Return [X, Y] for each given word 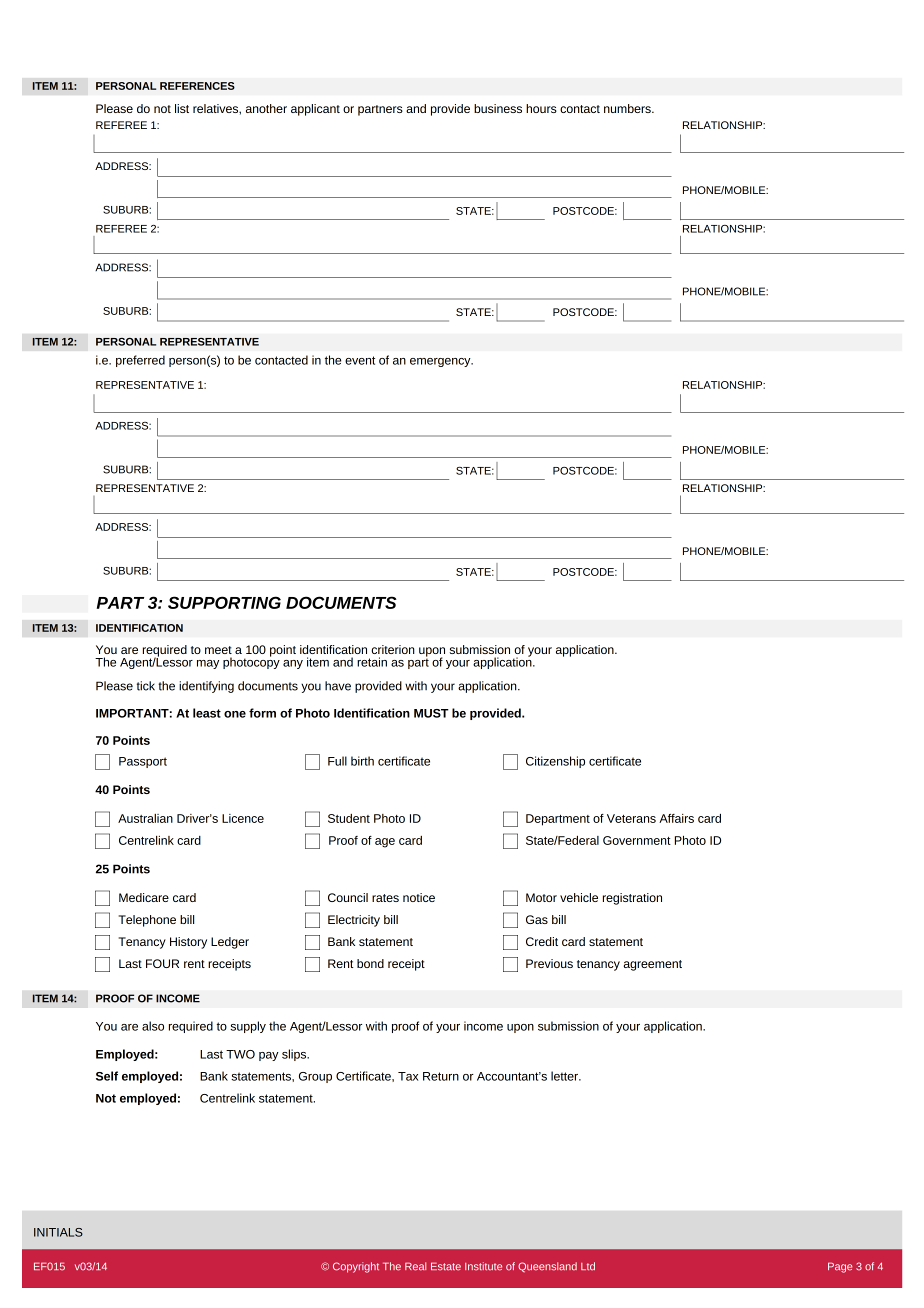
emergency [441, 362]
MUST [431, 713]
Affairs [676, 818]
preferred [140, 361]
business [498, 108]
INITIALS [58, 1232]
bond [370, 963]
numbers [628, 108]
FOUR [162, 963]
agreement [652, 965]
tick [146, 686]
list [182, 108]
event [360, 360]
